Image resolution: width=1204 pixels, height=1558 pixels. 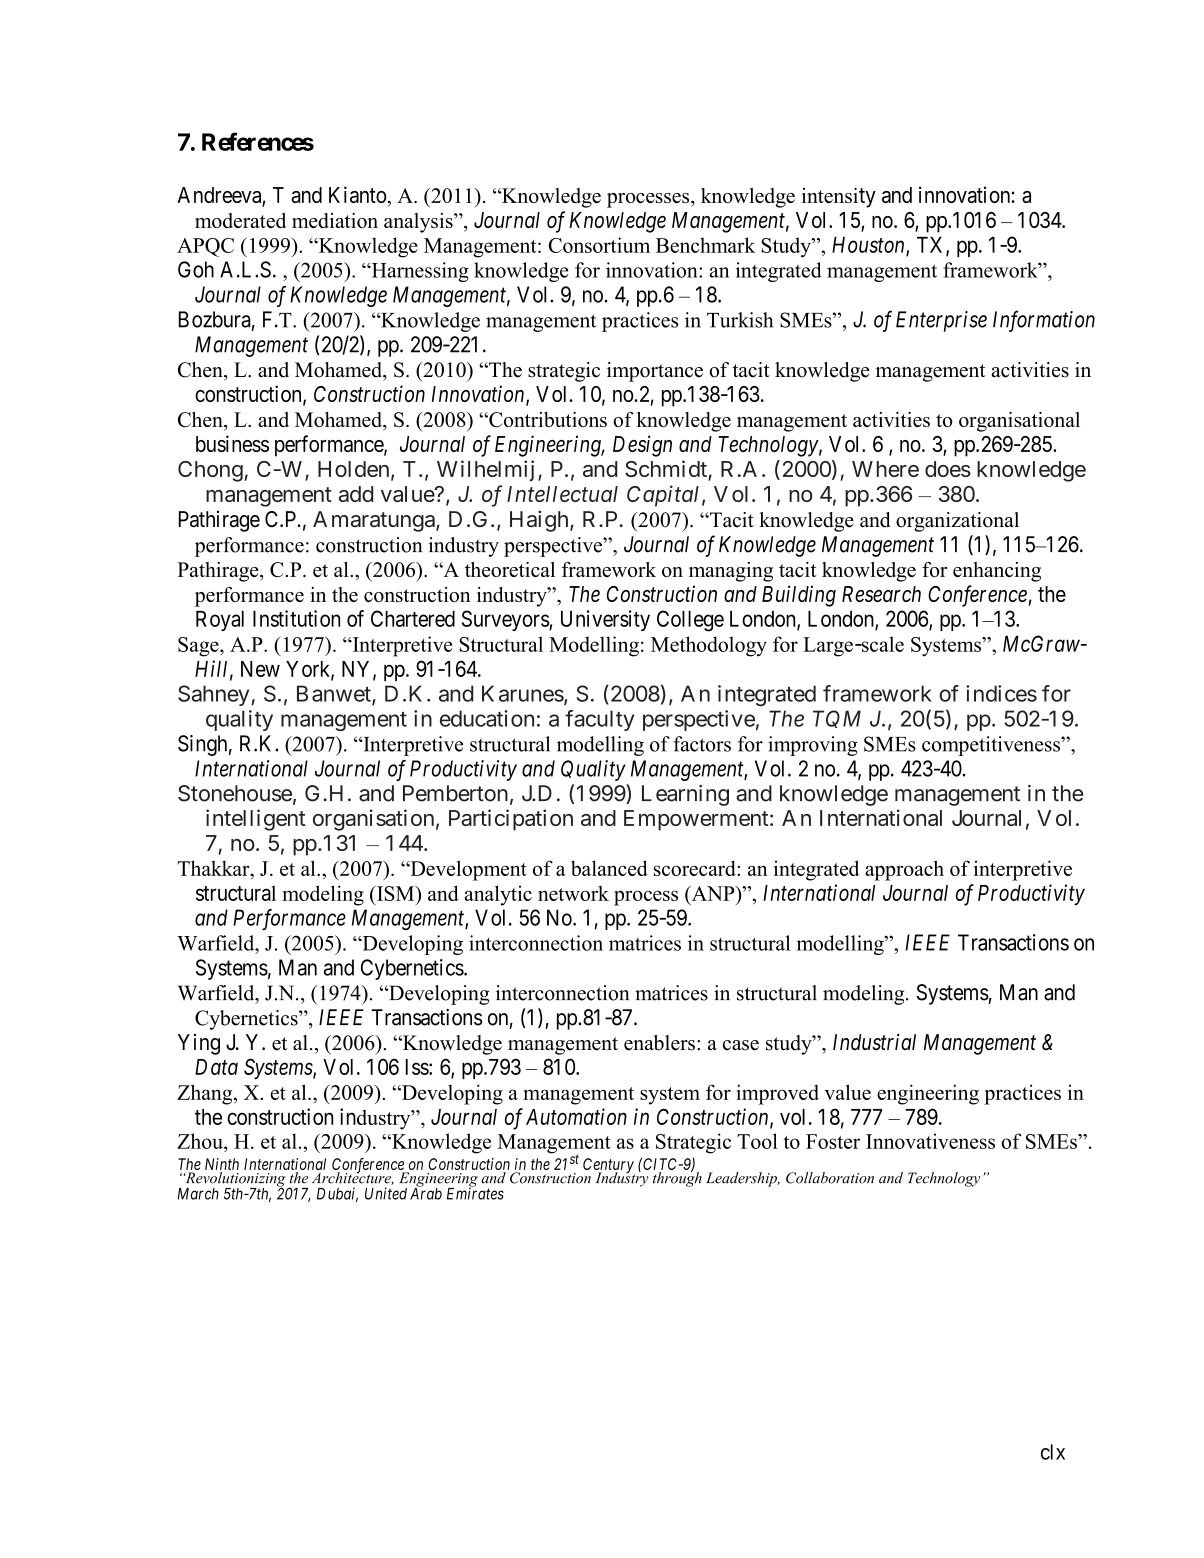 I want to click on indices, so click(x=1001, y=693).
